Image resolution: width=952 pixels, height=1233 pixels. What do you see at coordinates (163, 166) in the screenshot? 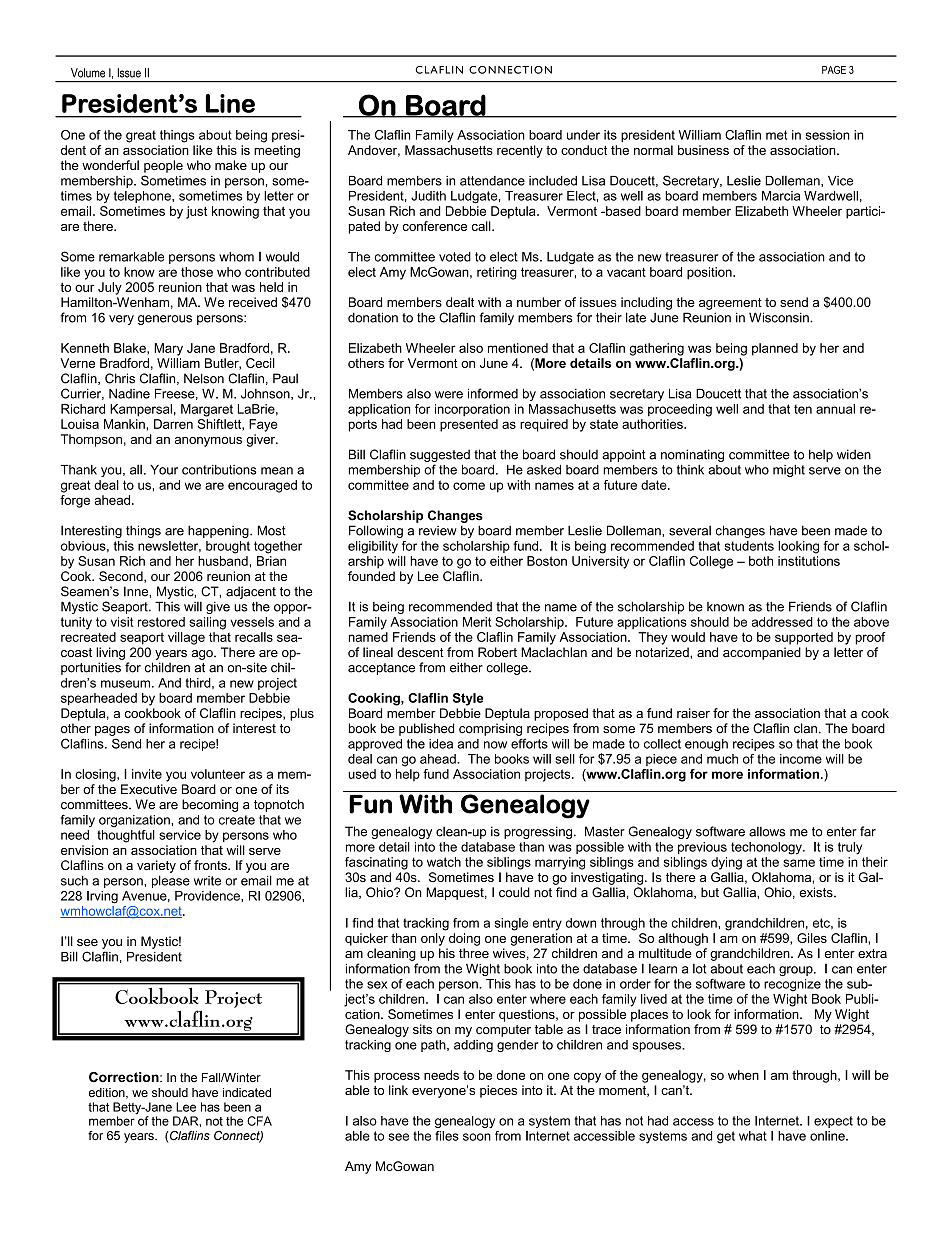
I see `people` at bounding box center [163, 166].
